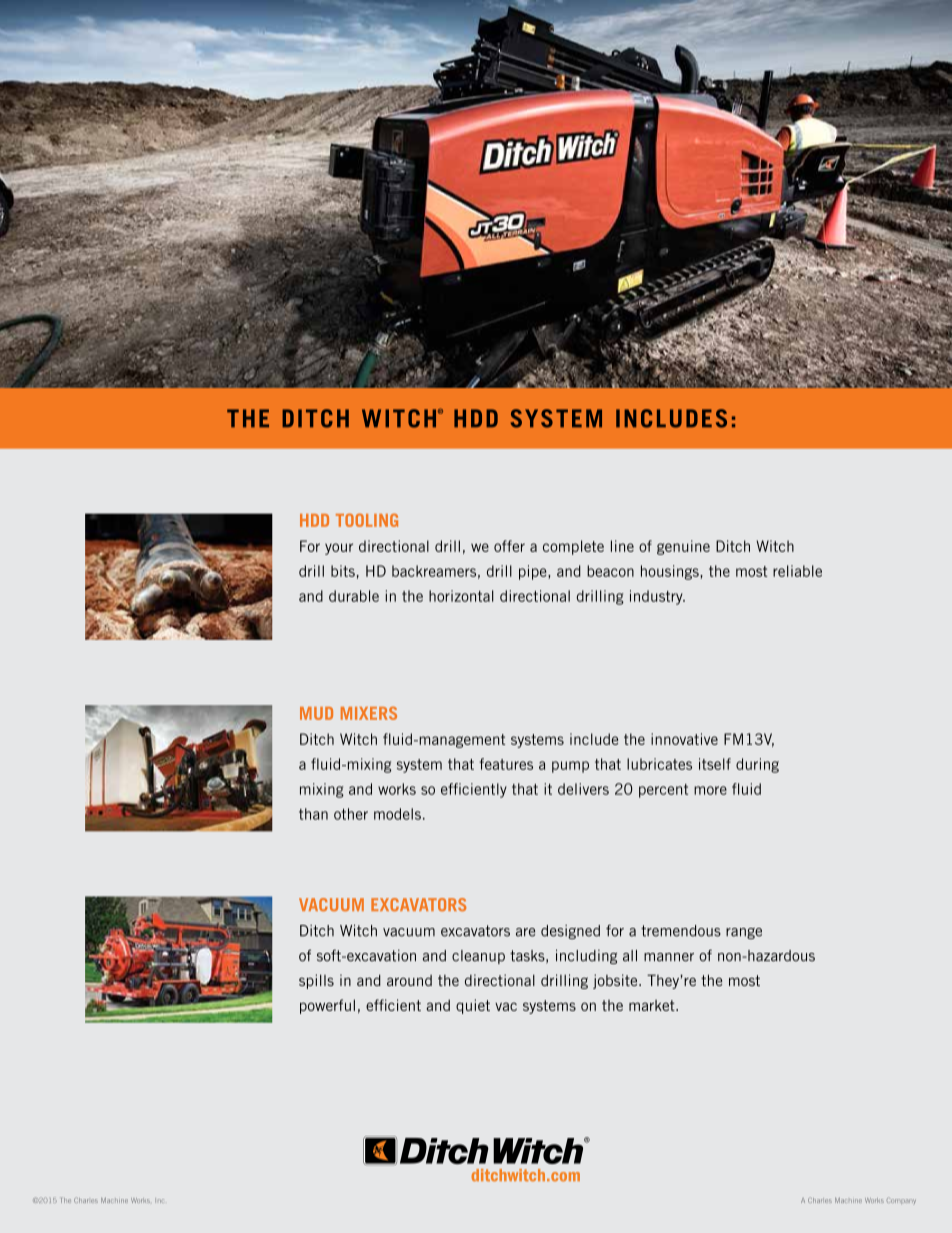 The width and height of the page is (952, 1233). Describe the element at coordinates (367, 520) in the page. I see `TOOLING` at that location.
